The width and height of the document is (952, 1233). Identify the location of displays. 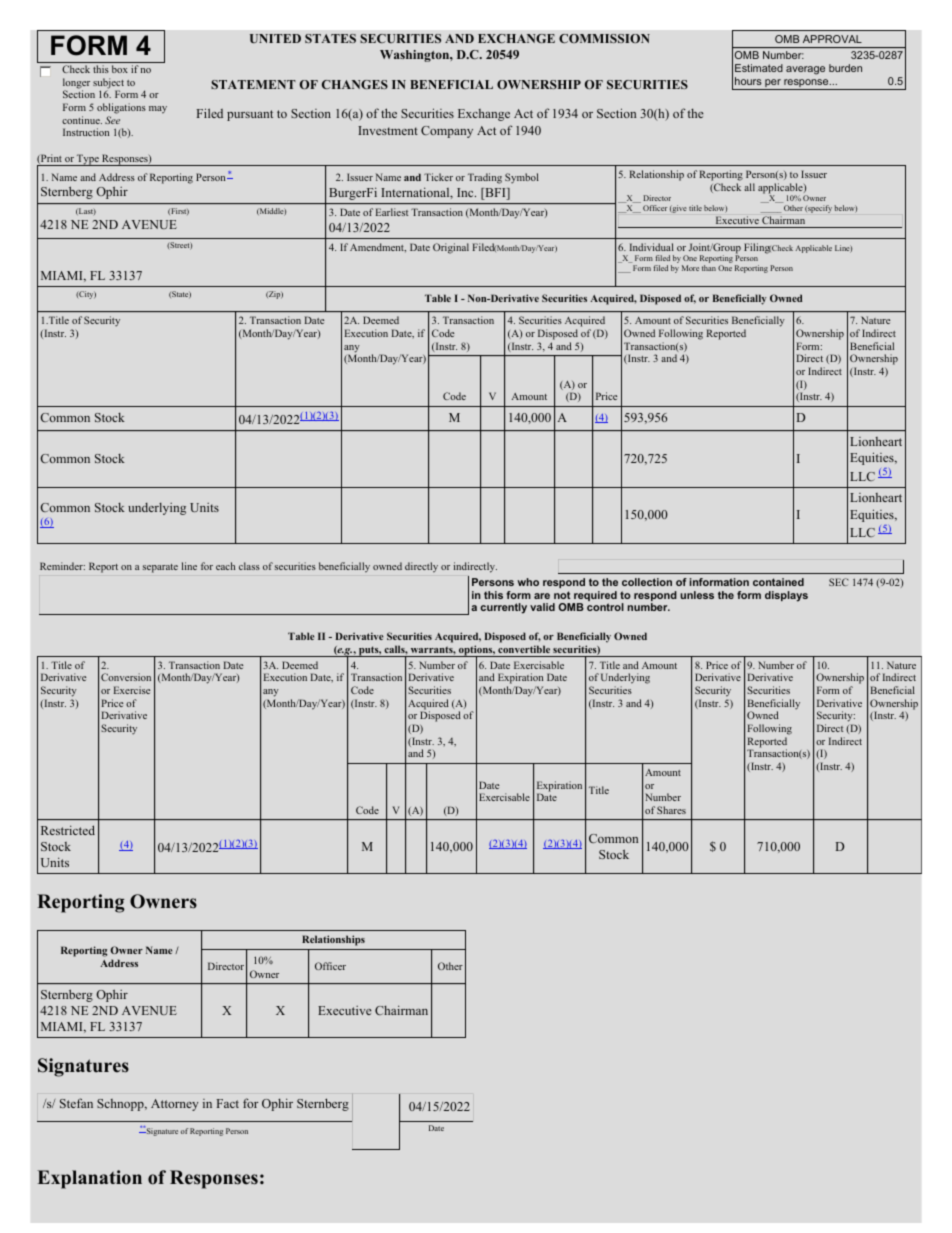
(786, 596).
